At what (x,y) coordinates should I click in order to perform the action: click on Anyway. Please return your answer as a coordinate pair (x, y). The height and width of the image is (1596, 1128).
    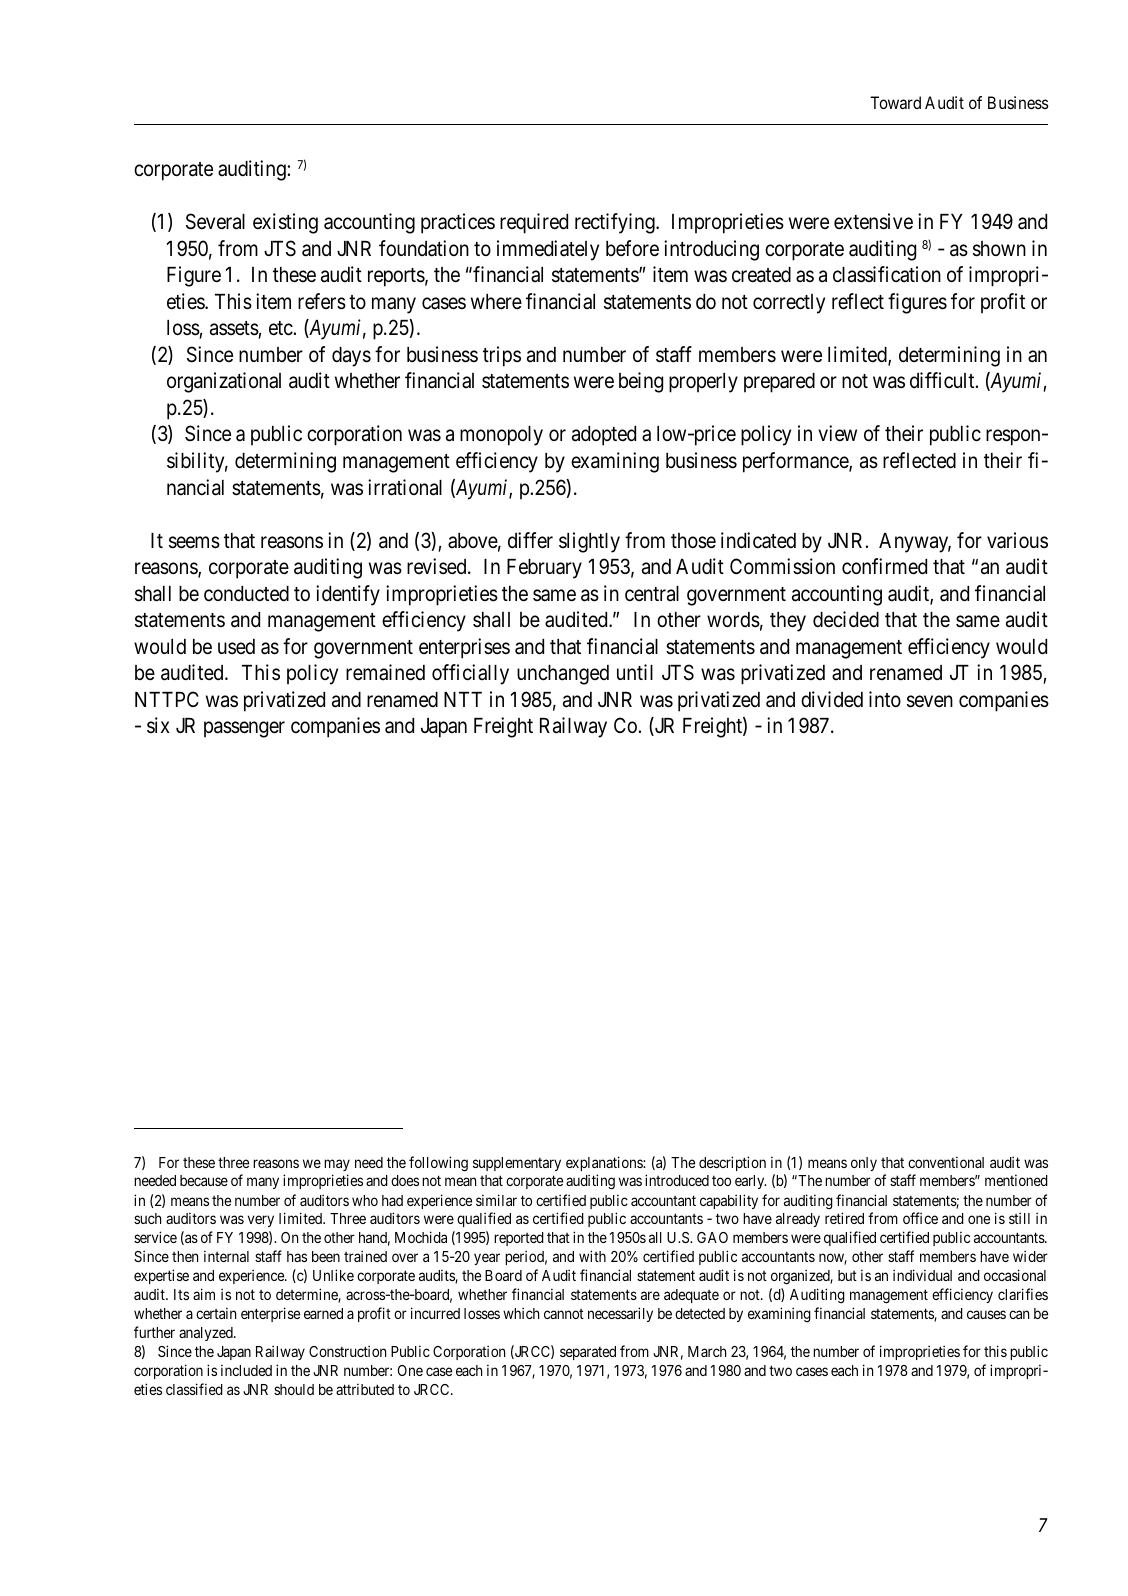
    Looking at the image, I should click on (915, 543).
